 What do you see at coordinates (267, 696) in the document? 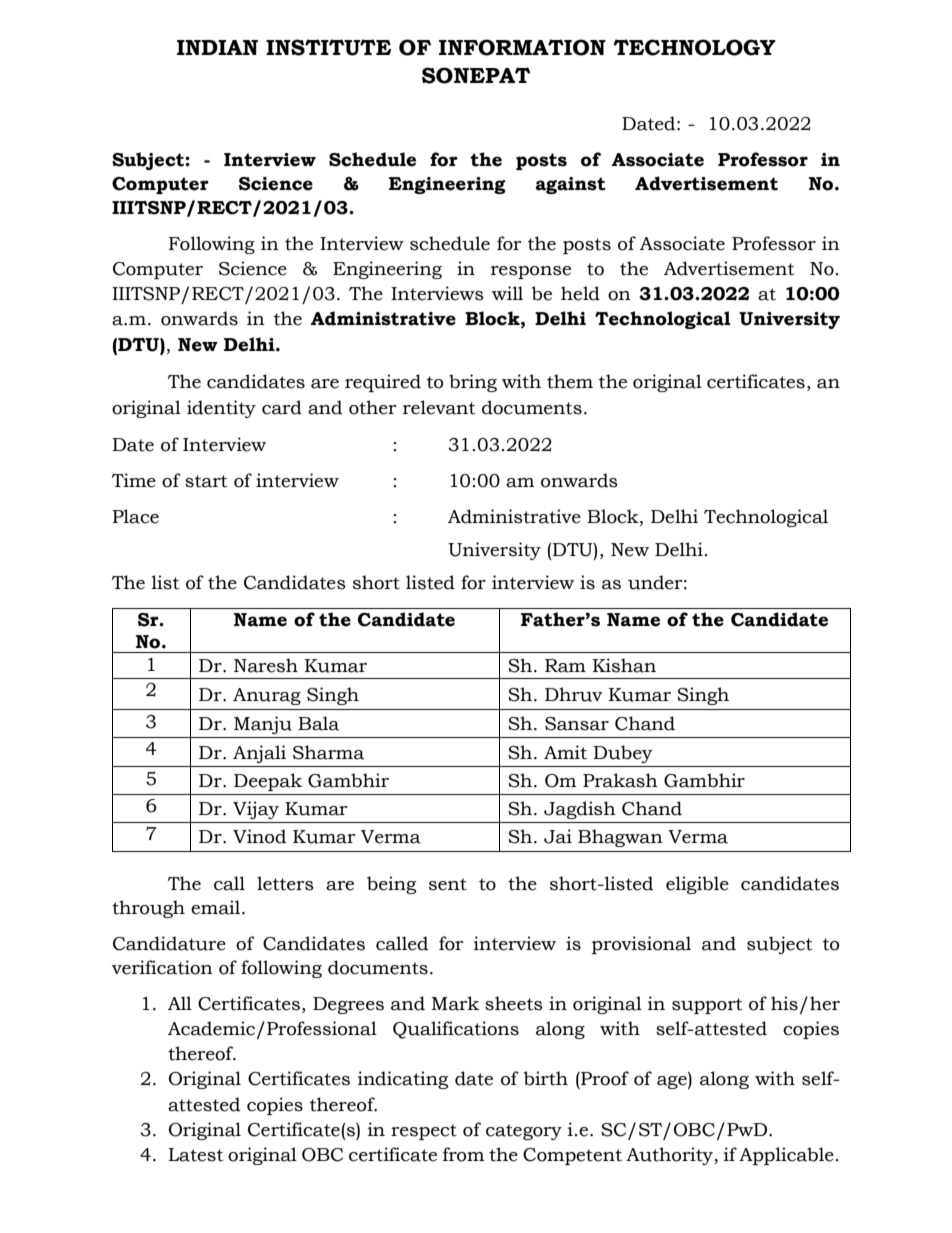
I see `Anurag` at bounding box center [267, 696].
